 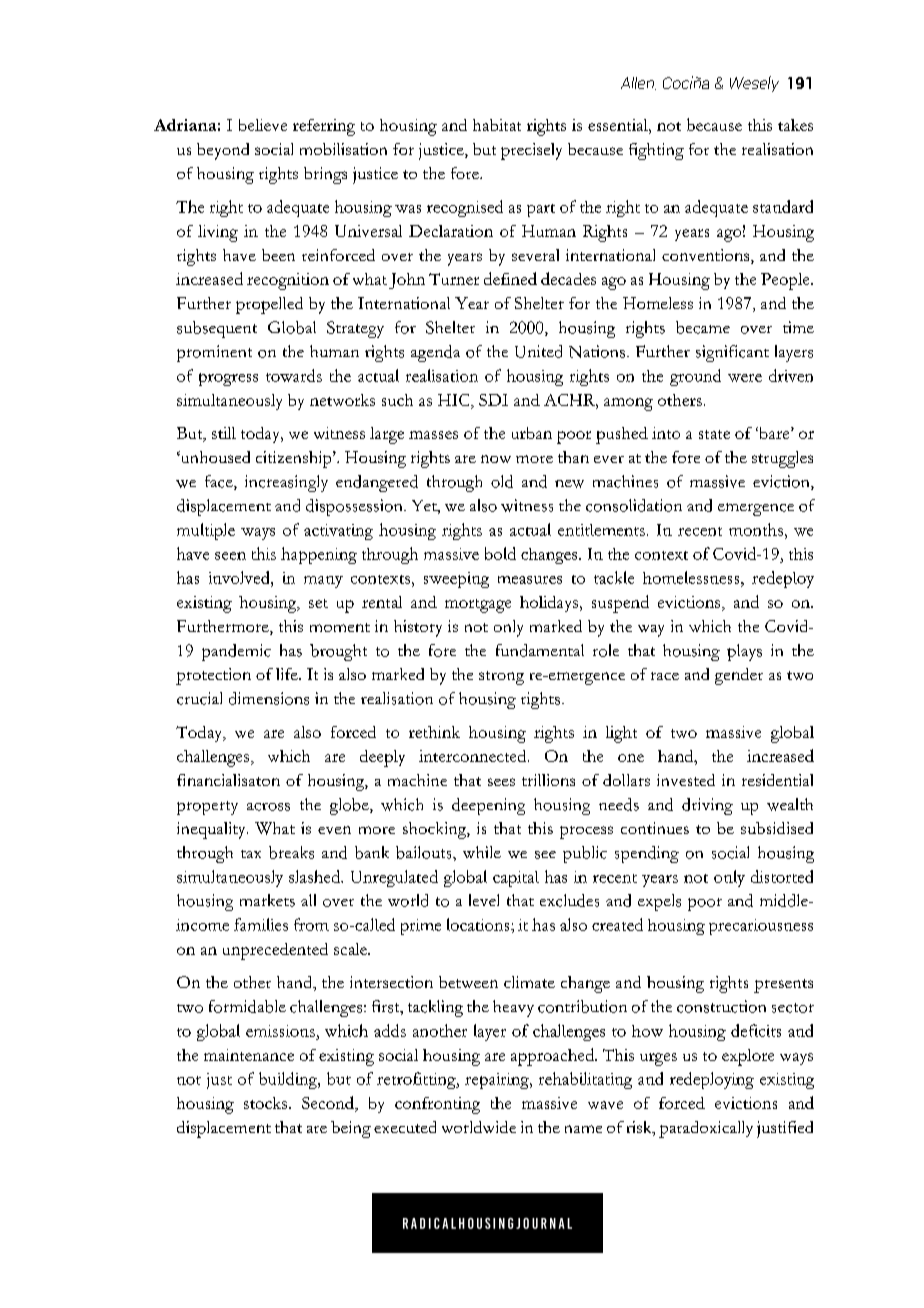 What do you see at coordinates (706, 1129) in the page?
I see `paradoxically` at bounding box center [706, 1129].
